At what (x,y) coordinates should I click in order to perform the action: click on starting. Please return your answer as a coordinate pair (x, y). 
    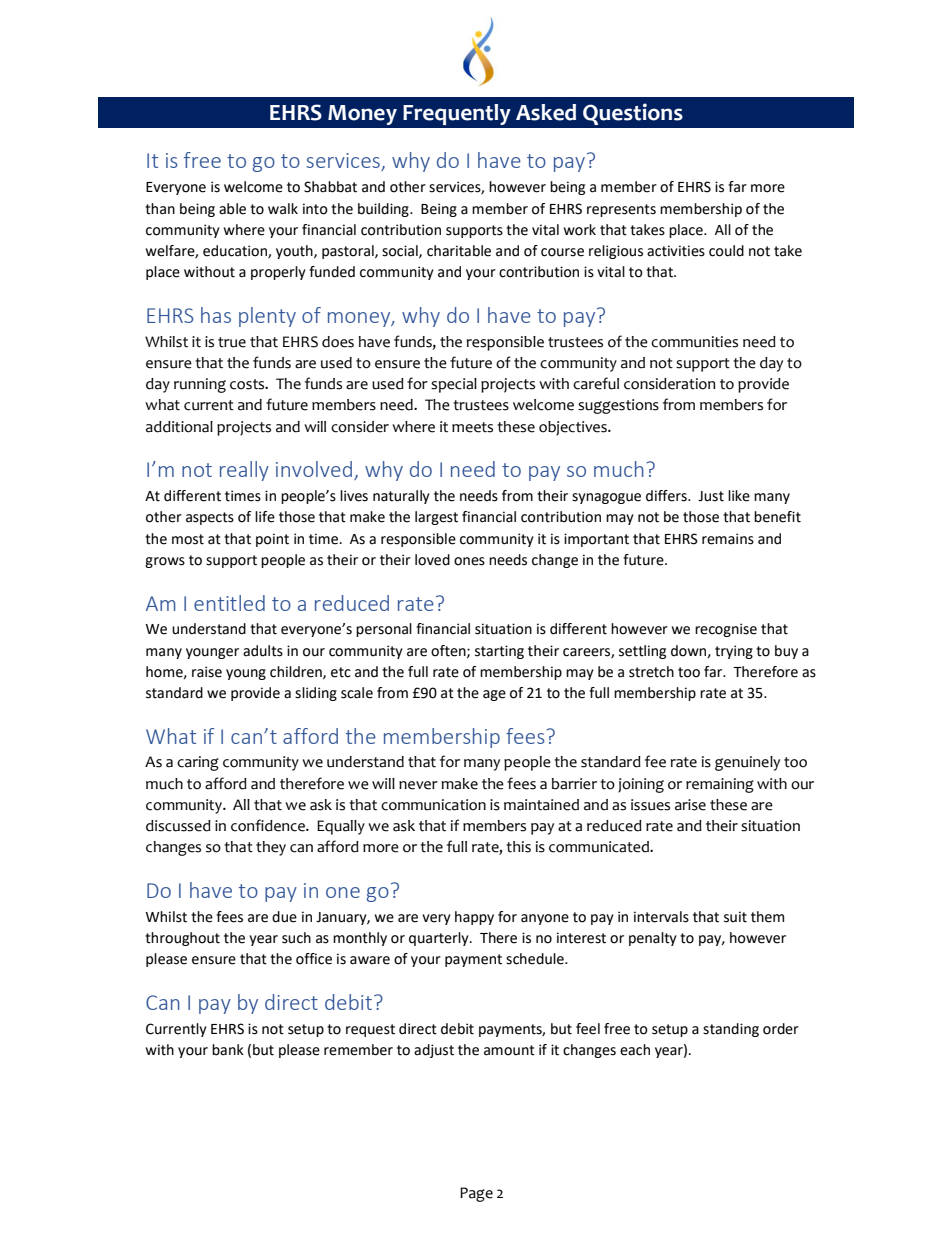
    Looking at the image, I should click on (499, 652).
